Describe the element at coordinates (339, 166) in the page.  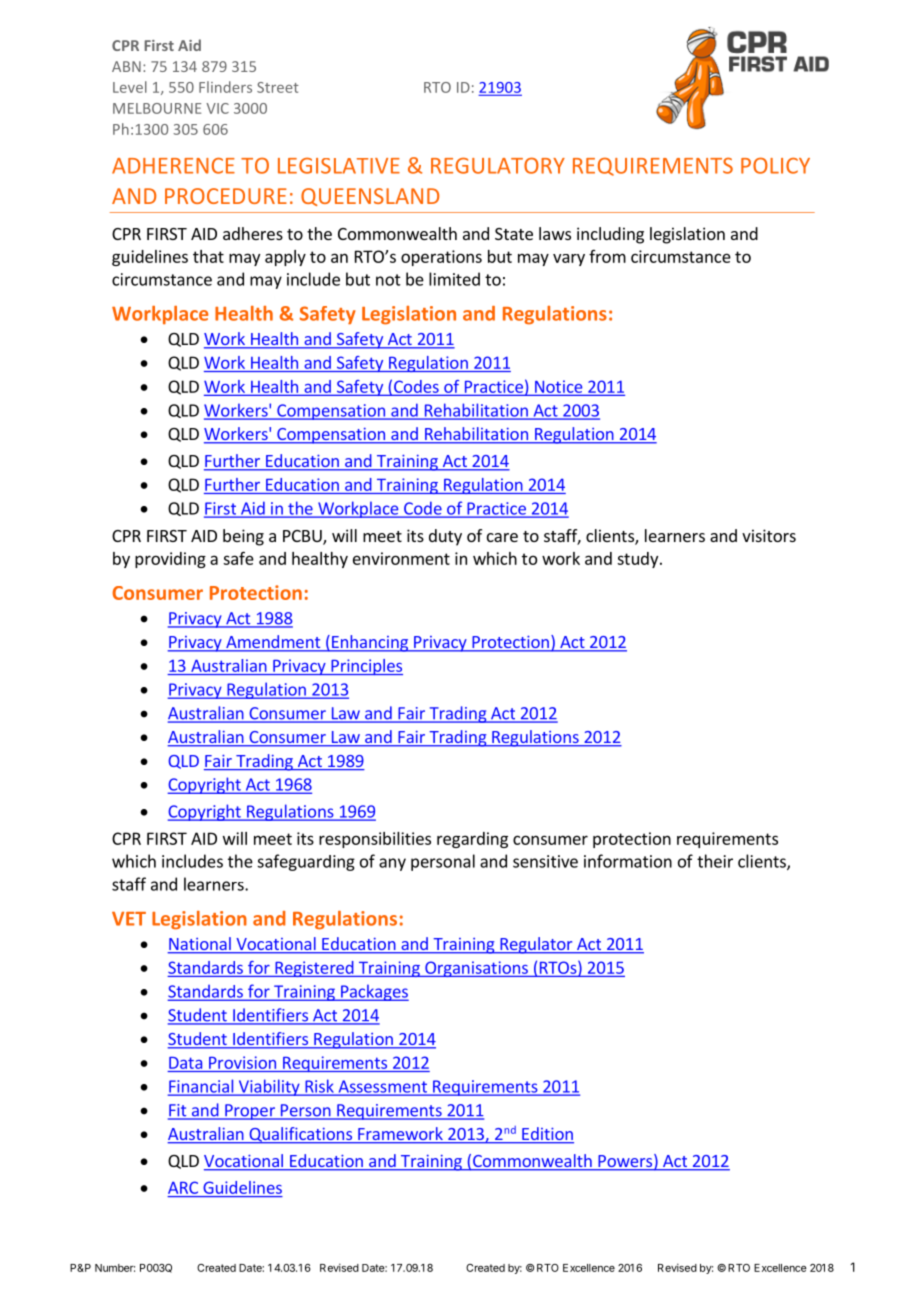
I see `LEGISLATIVE` at that location.
